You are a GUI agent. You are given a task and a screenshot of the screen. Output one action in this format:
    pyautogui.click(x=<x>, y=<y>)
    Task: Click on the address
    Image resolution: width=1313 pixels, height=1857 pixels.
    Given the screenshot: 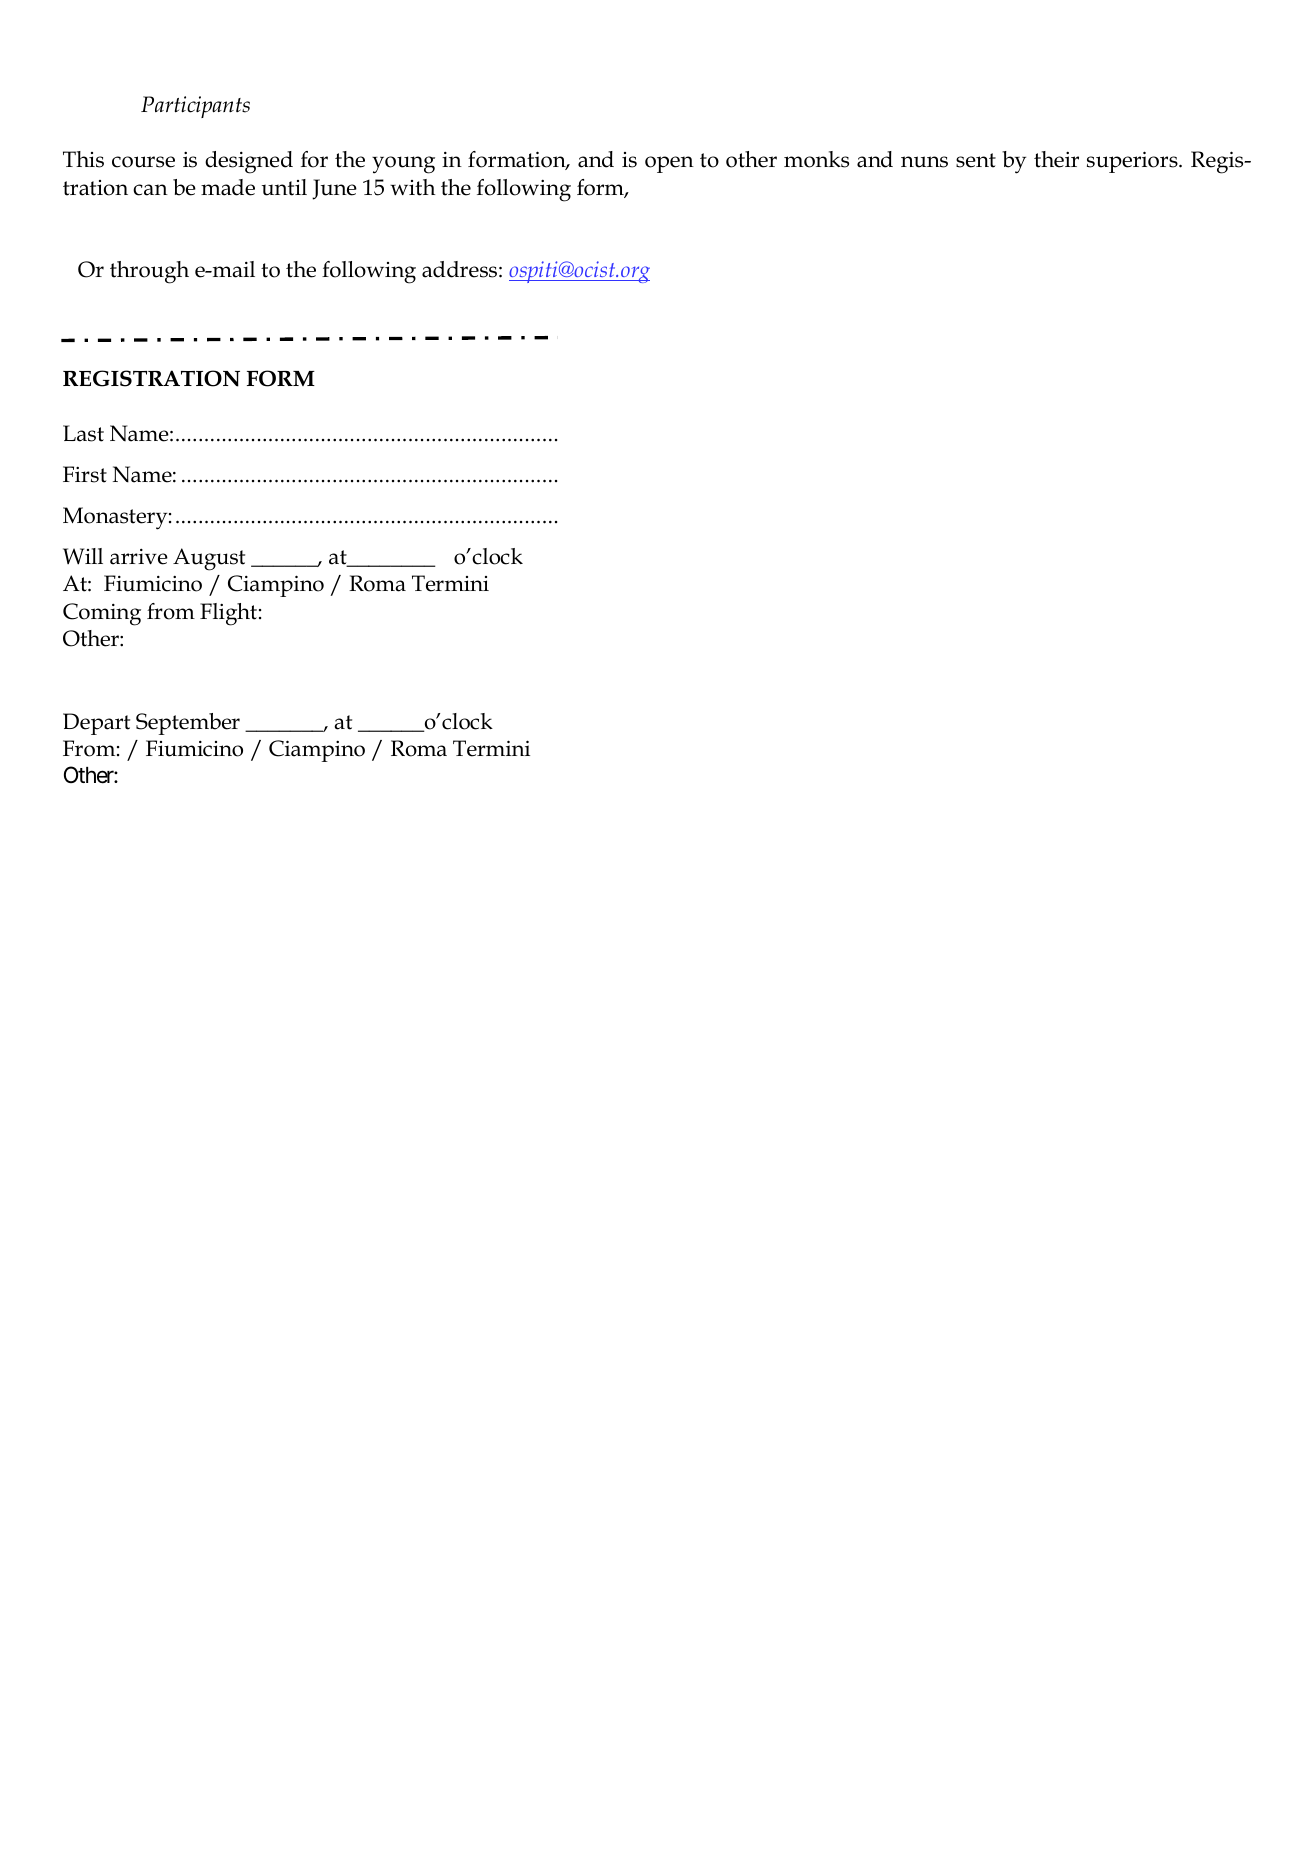 What is the action you would take?
    pyautogui.click(x=459, y=269)
